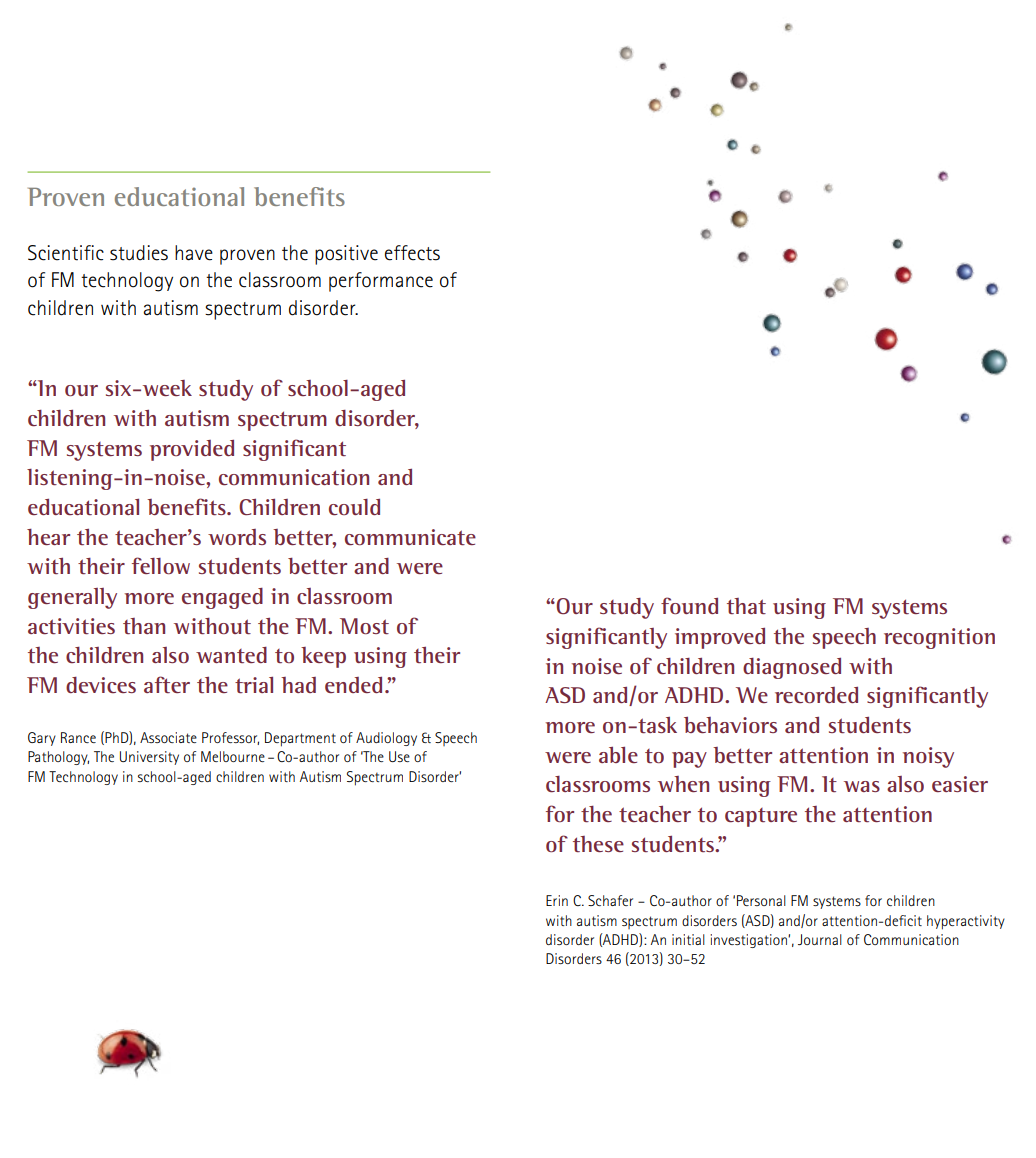 This screenshot has height=1158, width=1036. What do you see at coordinates (139, 253) in the screenshot?
I see `studies` at bounding box center [139, 253].
